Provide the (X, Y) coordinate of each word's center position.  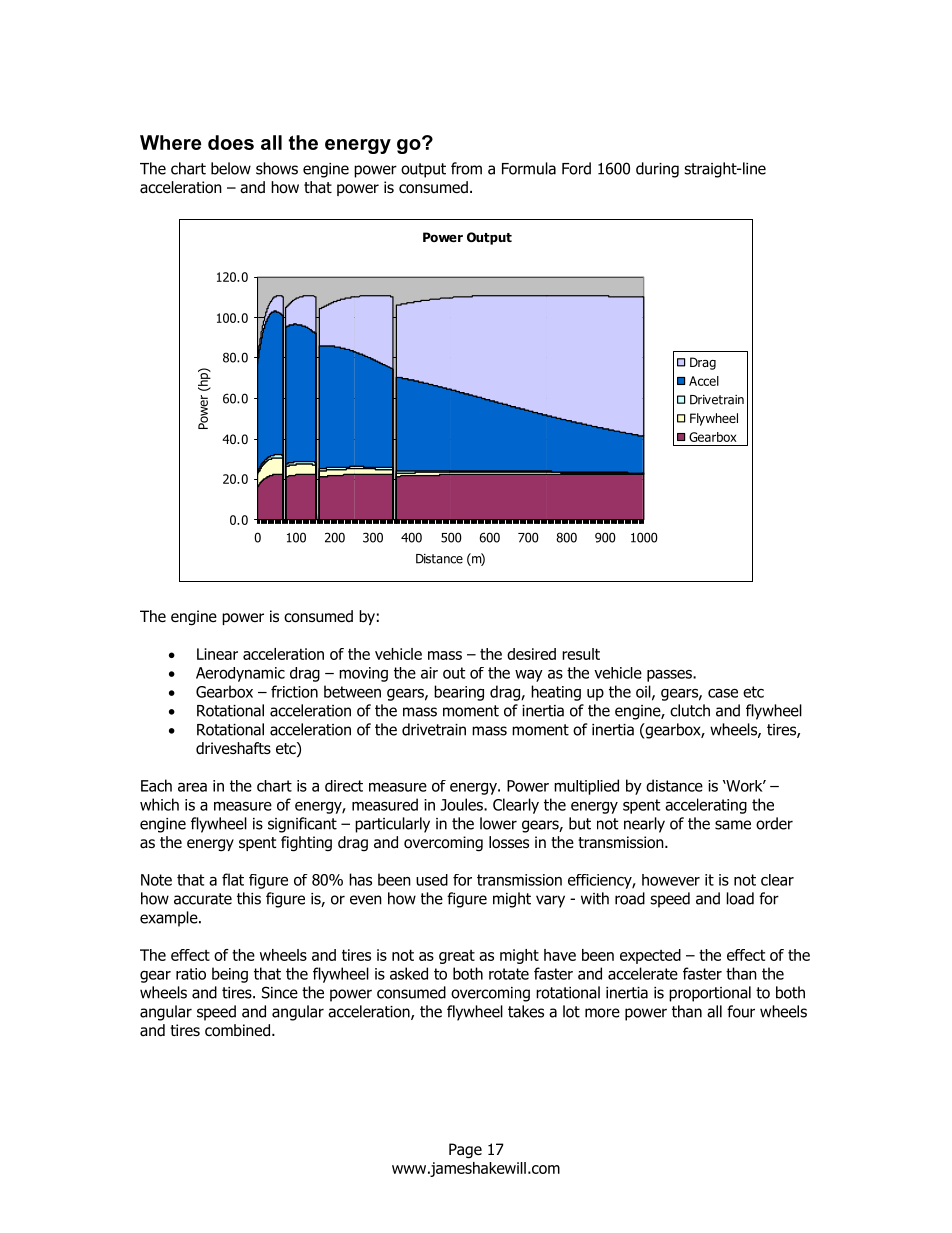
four (741, 1011)
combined (237, 1030)
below (231, 168)
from (466, 168)
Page (465, 1151)
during (657, 170)
